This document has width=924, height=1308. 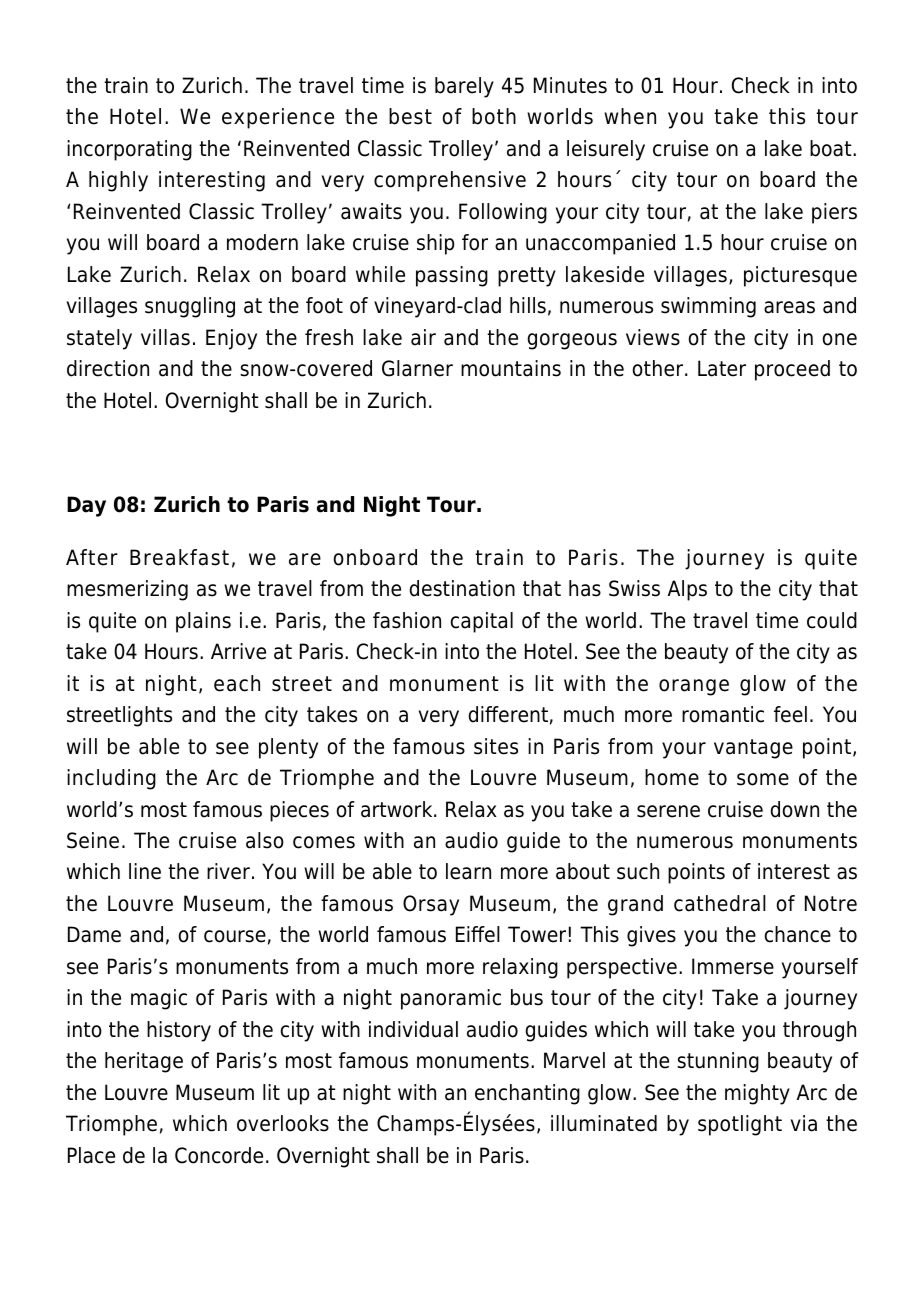 What do you see at coordinates (722, 368) in the document?
I see `Later` at bounding box center [722, 368].
